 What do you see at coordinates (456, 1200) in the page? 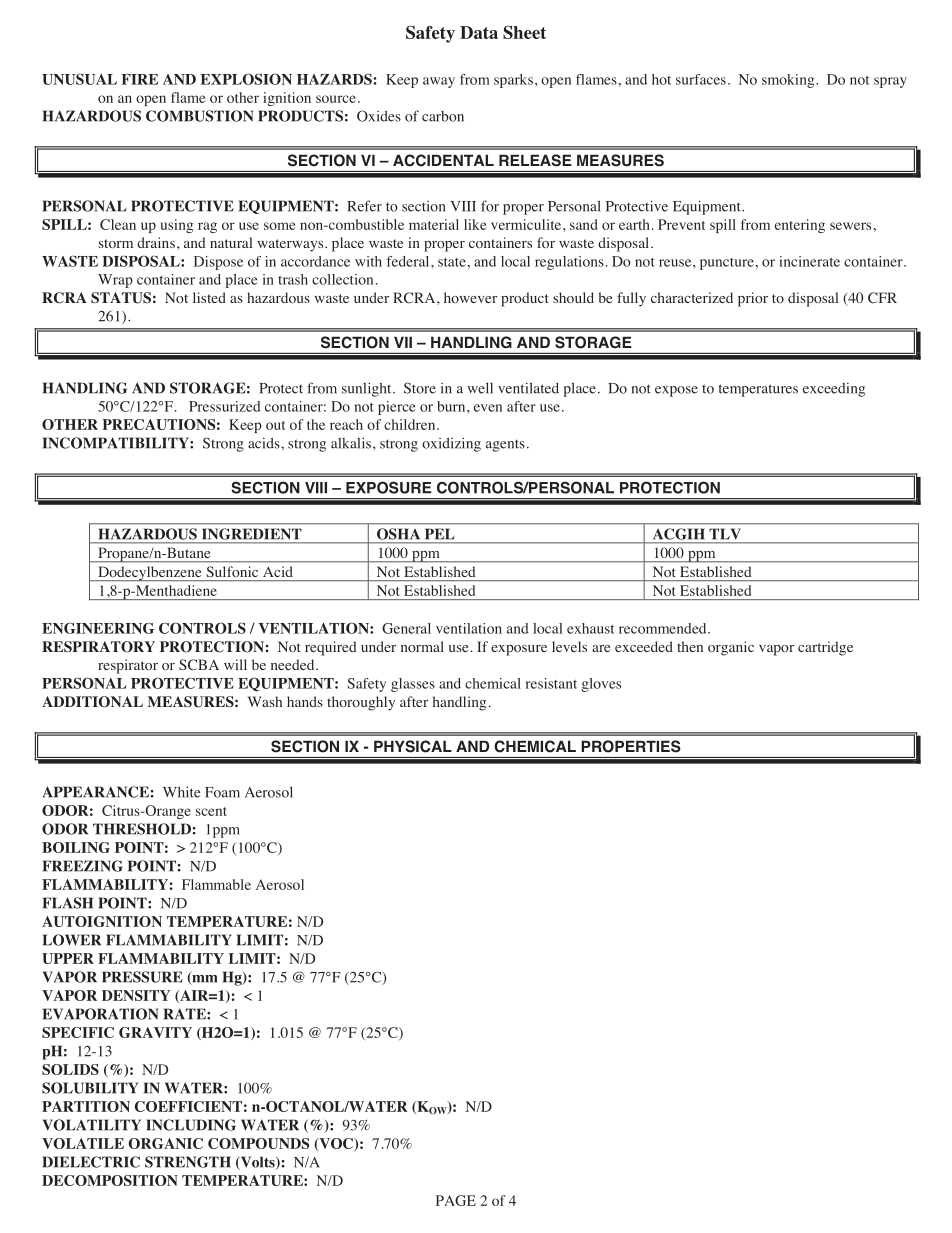
I see `PAGE` at bounding box center [456, 1200].
